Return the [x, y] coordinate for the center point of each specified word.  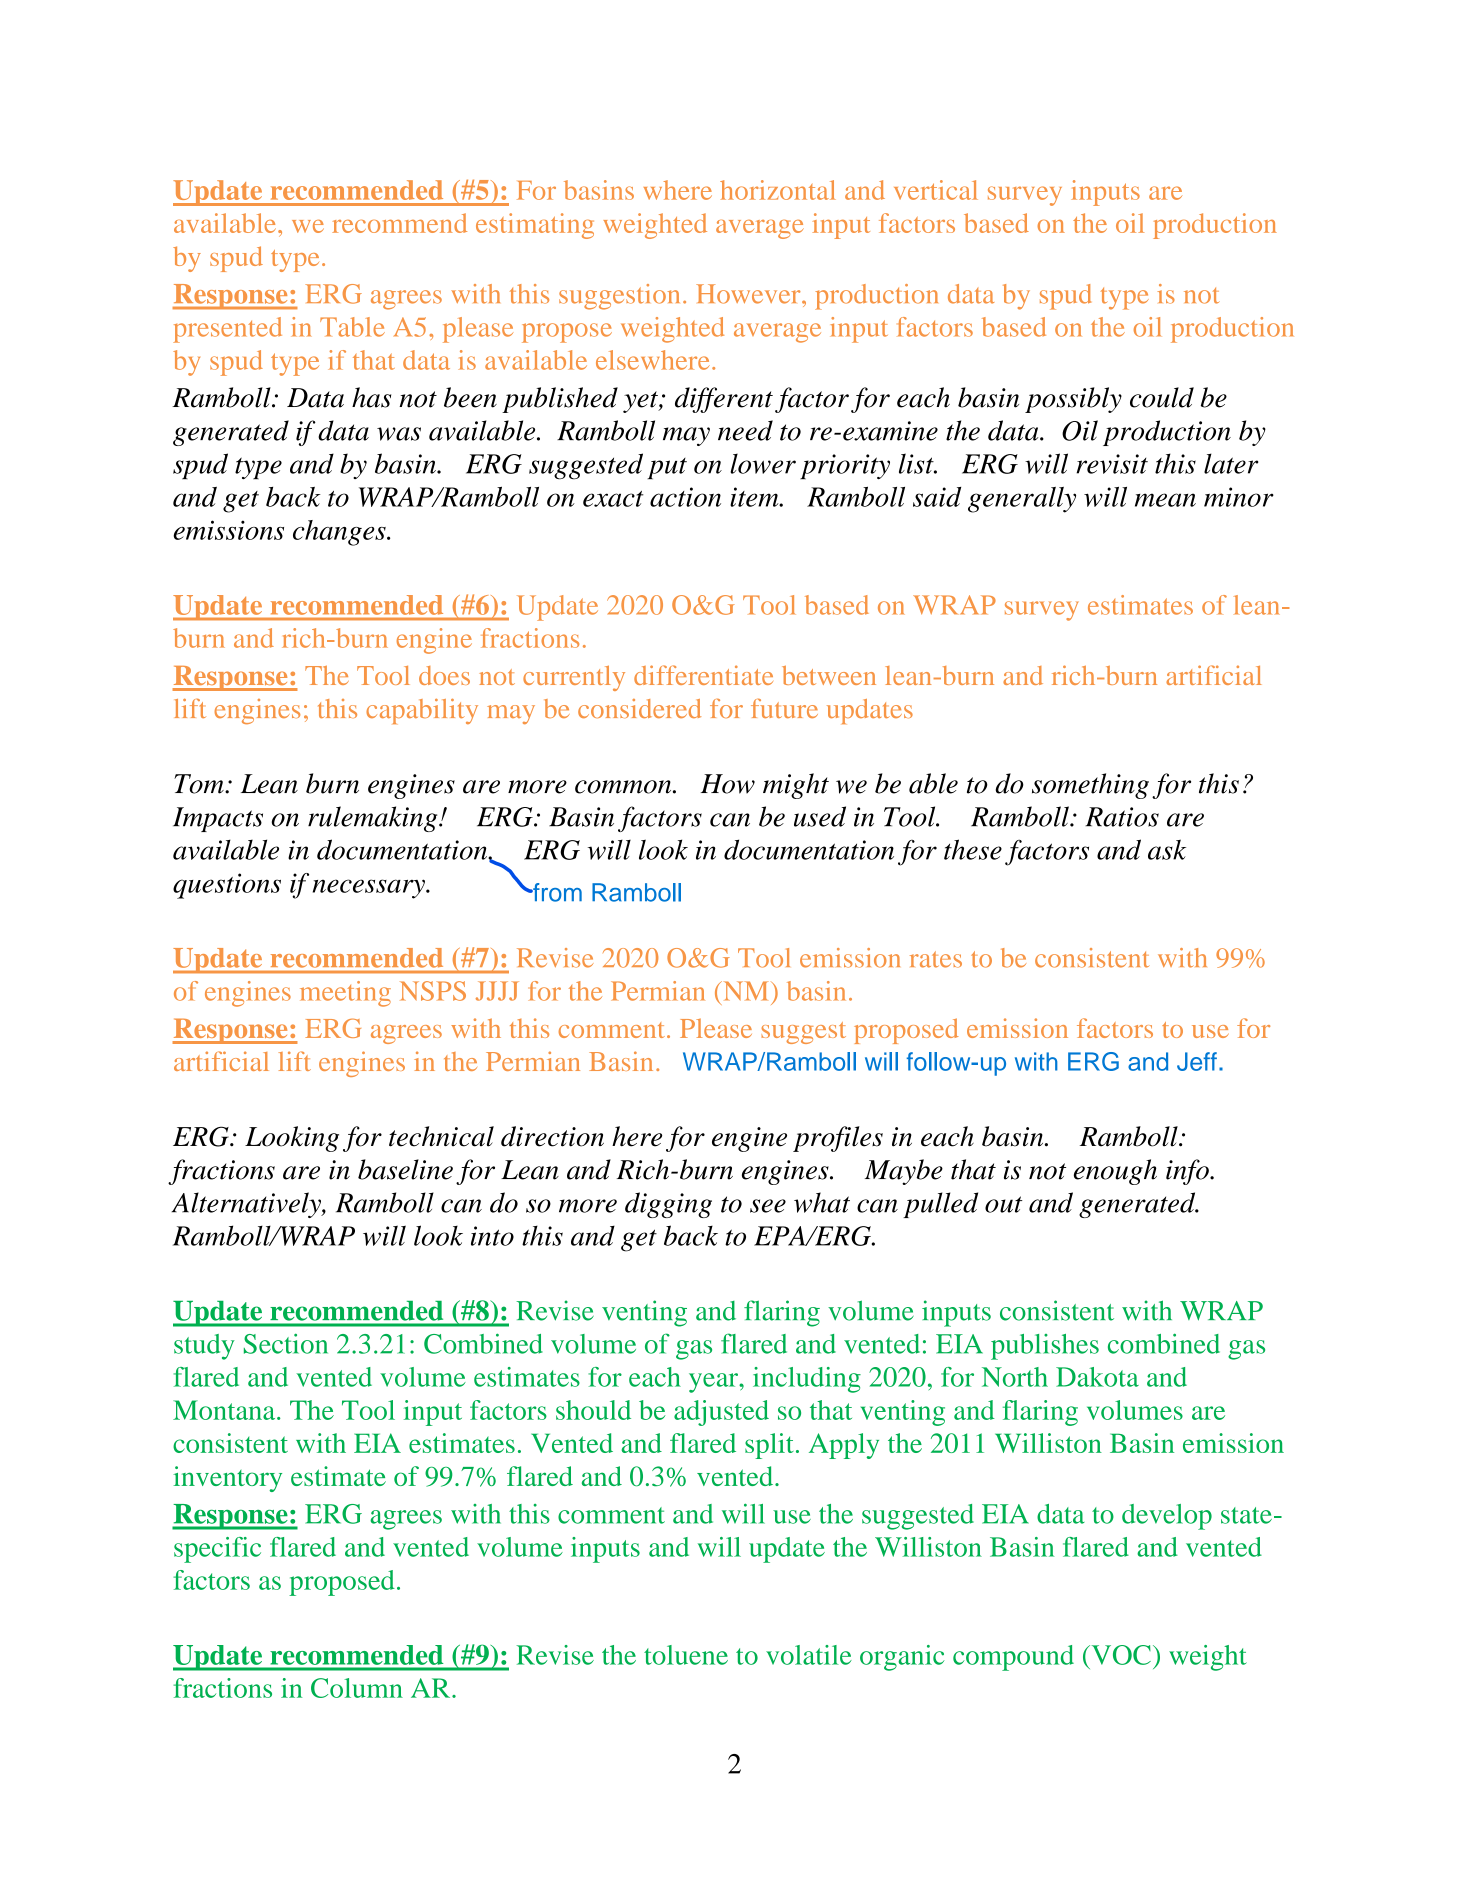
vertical [936, 190]
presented [227, 330]
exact [613, 499]
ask [1167, 849]
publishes [1045, 1347]
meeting [345, 994]
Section [286, 1343]
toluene [686, 1655]
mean [1165, 500]
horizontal [778, 190]
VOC [1120, 1655]
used [820, 816]
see [768, 1206]
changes [340, 533]
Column [357, 1688]
